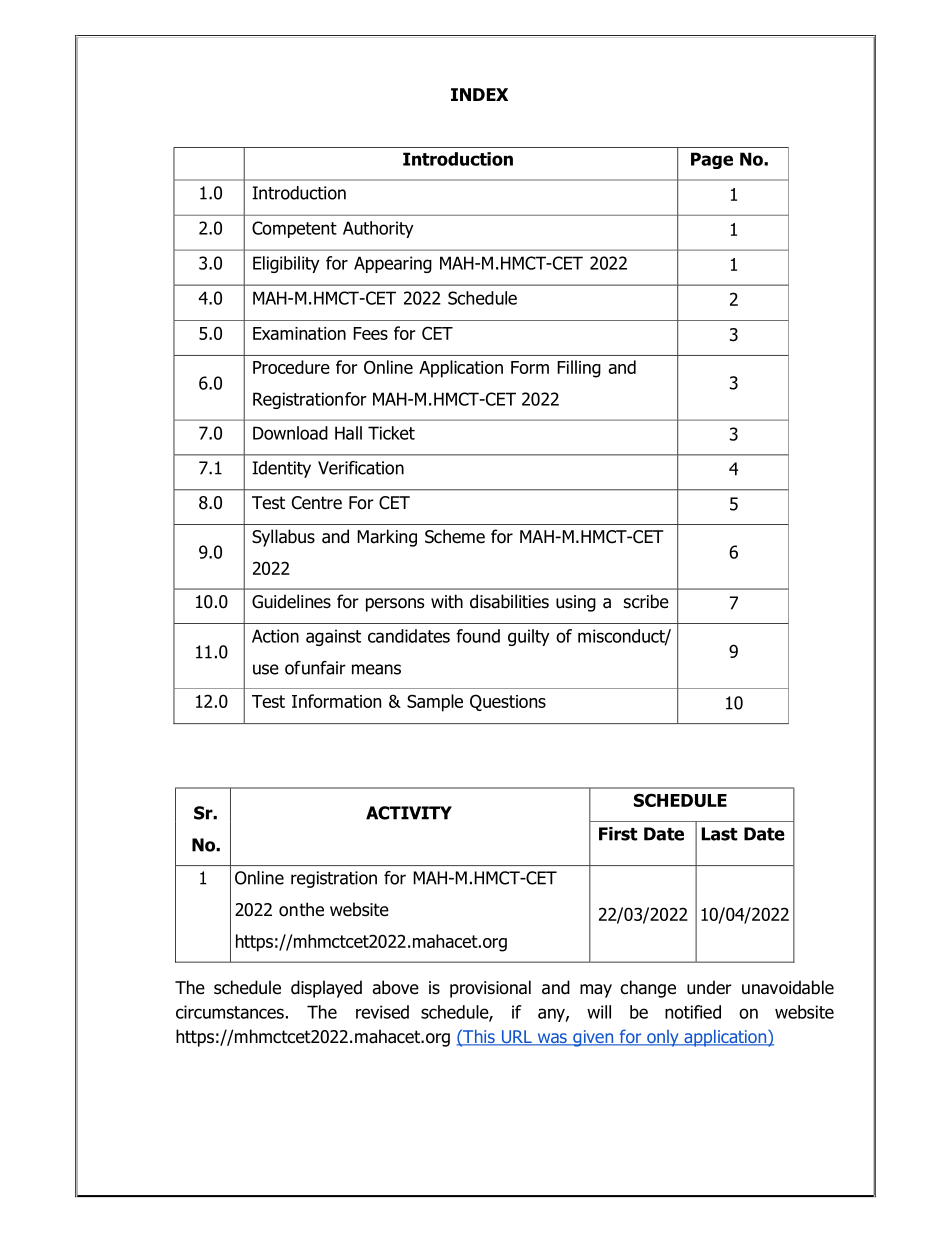 The width and height of the screenshot is (952, 1233). I want to click on Filling, so click(579, 369).
